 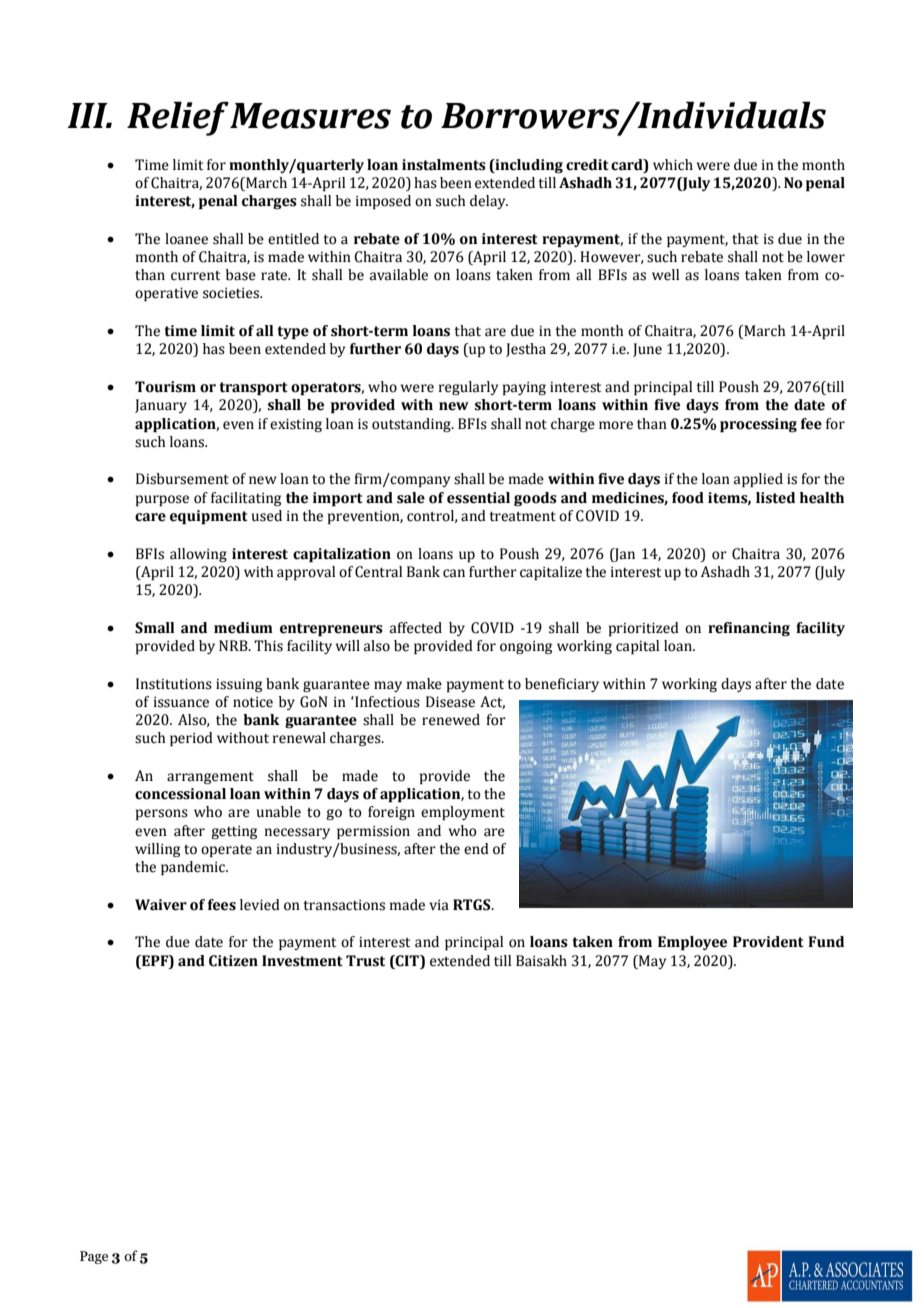 I want to click on which, so click(x=673, y=165).
